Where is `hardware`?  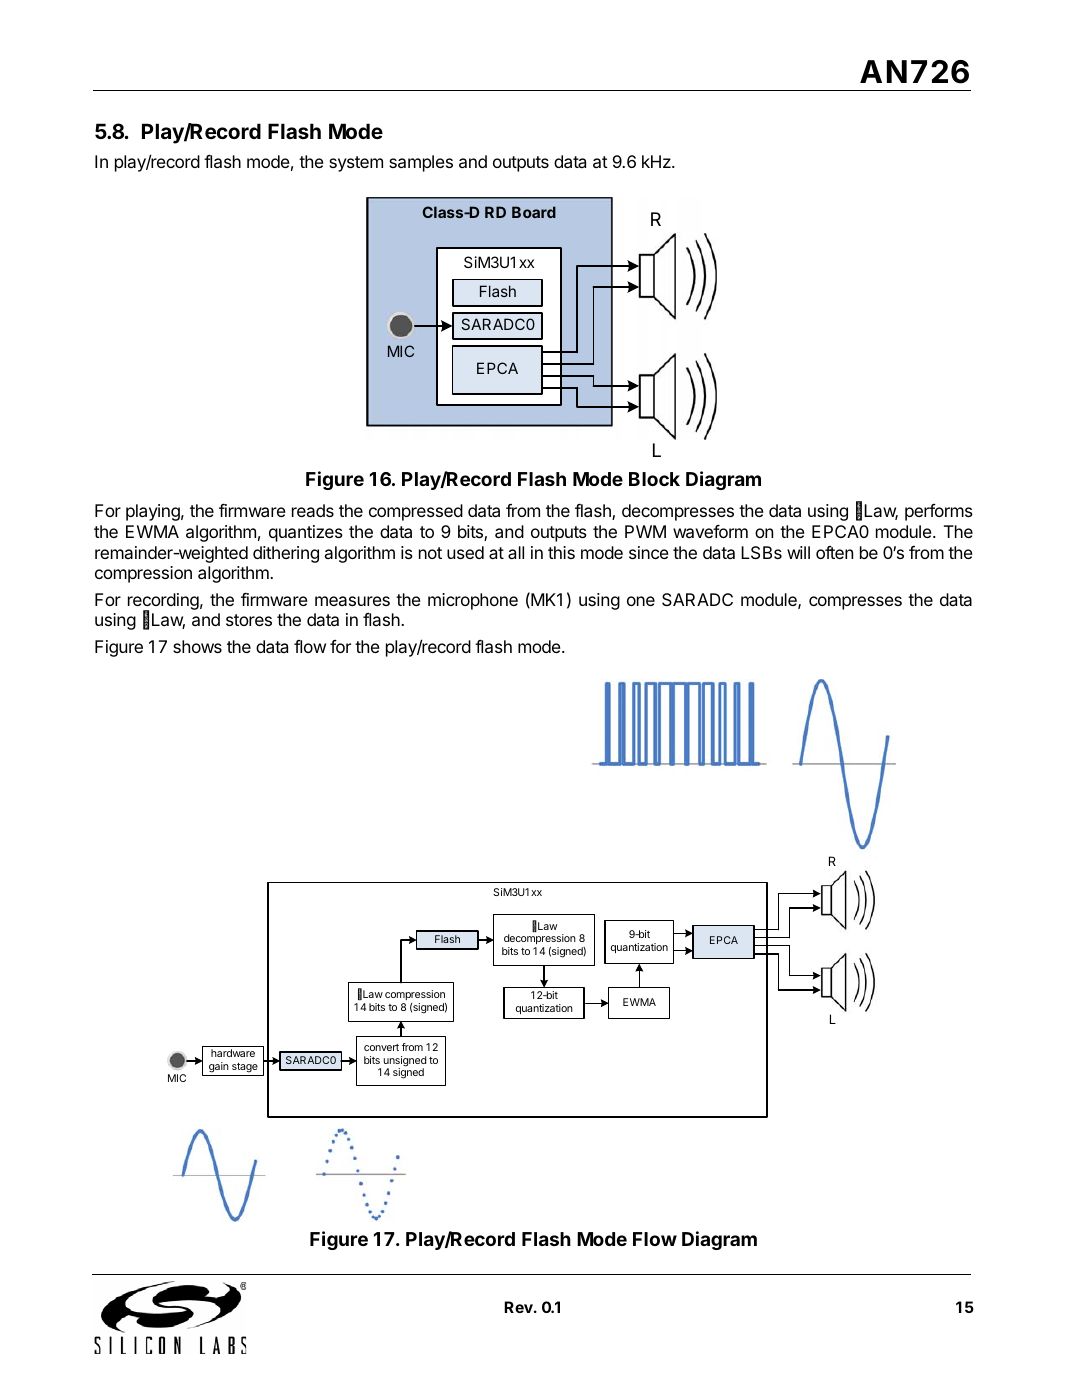
hardware is located at coordinates (233, 1053).
